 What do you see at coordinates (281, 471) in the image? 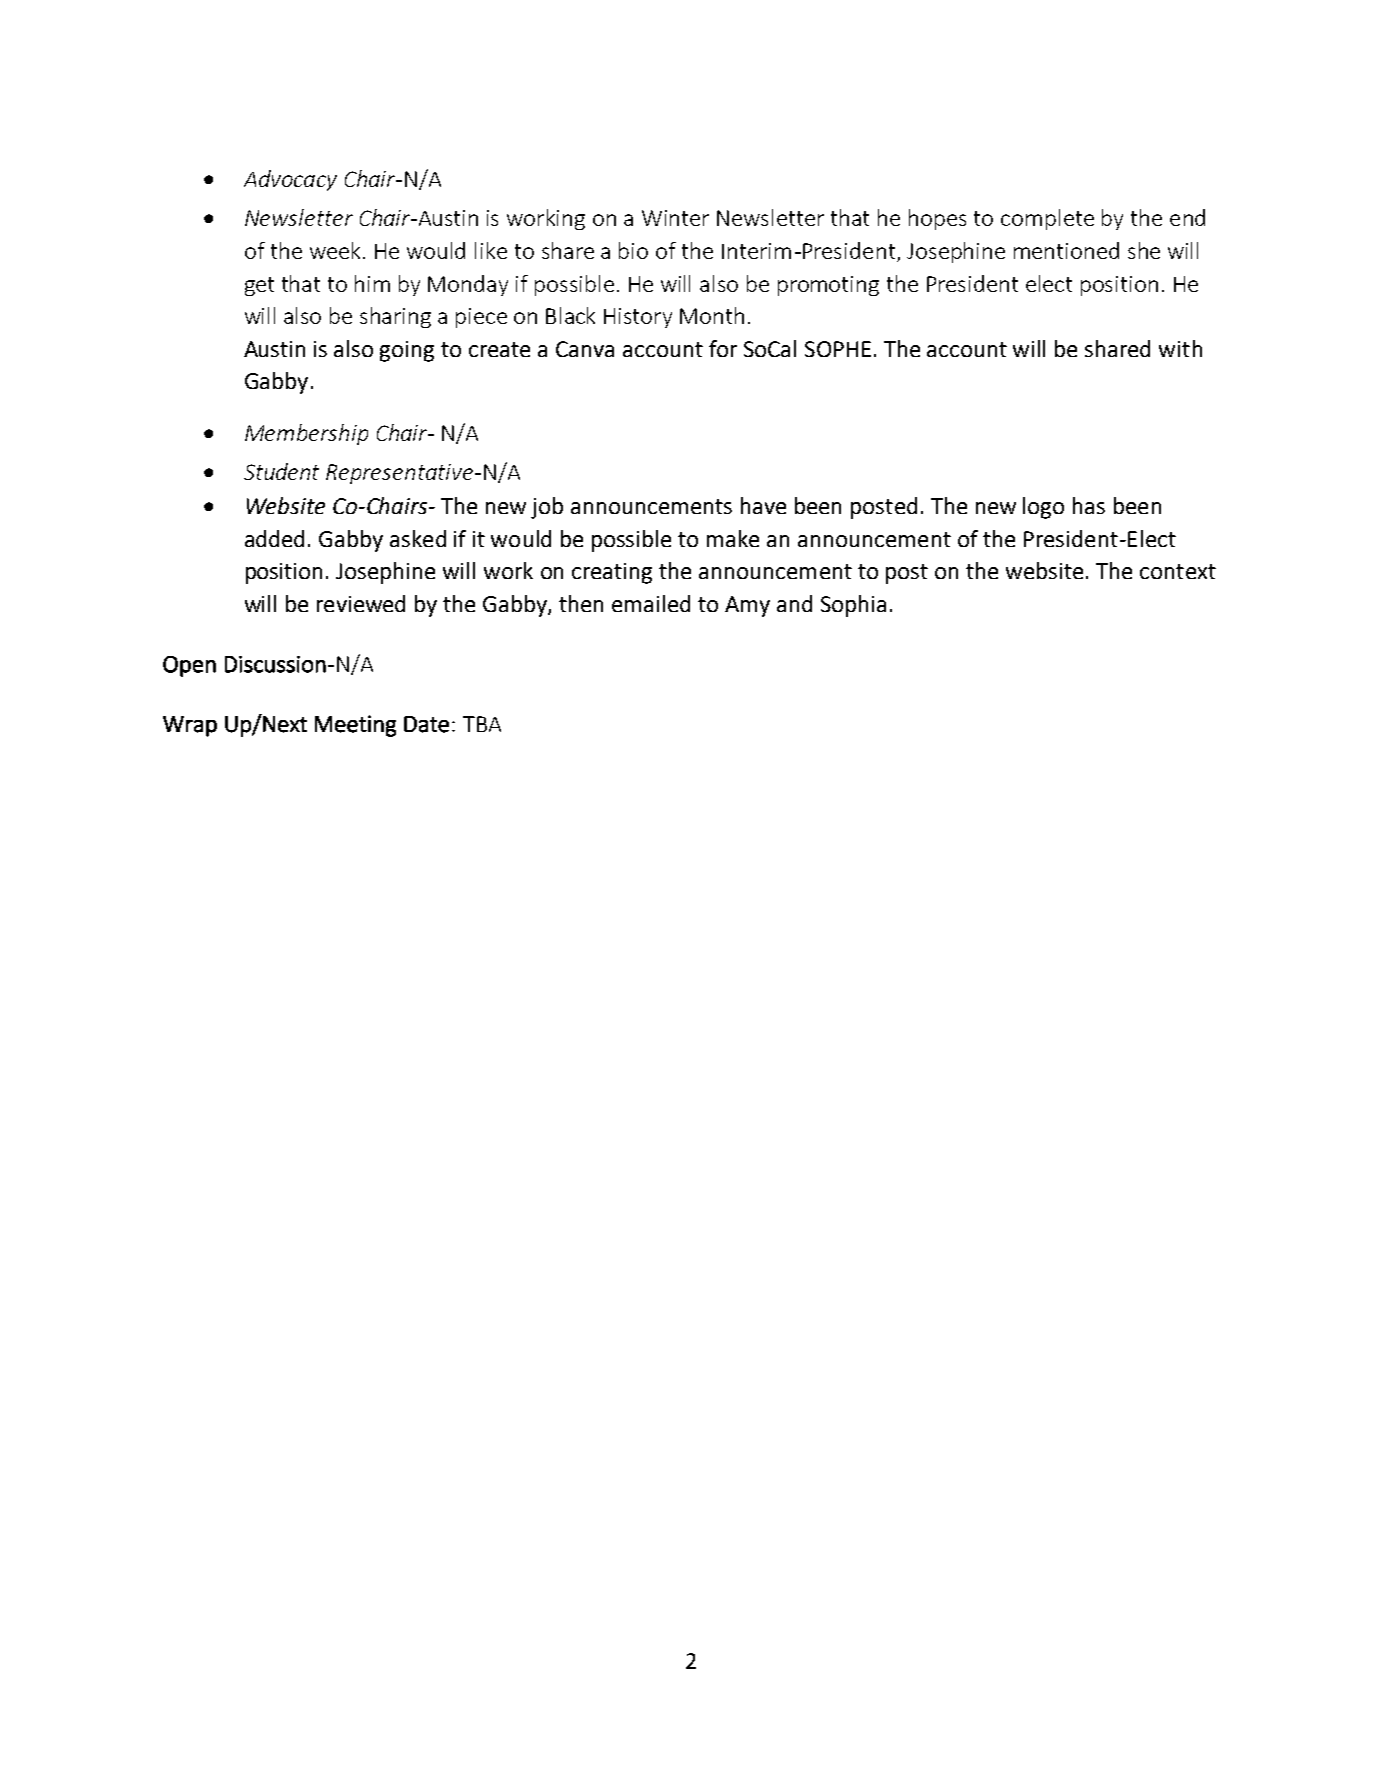
I see `Student` at bounding box center [281, 471].
